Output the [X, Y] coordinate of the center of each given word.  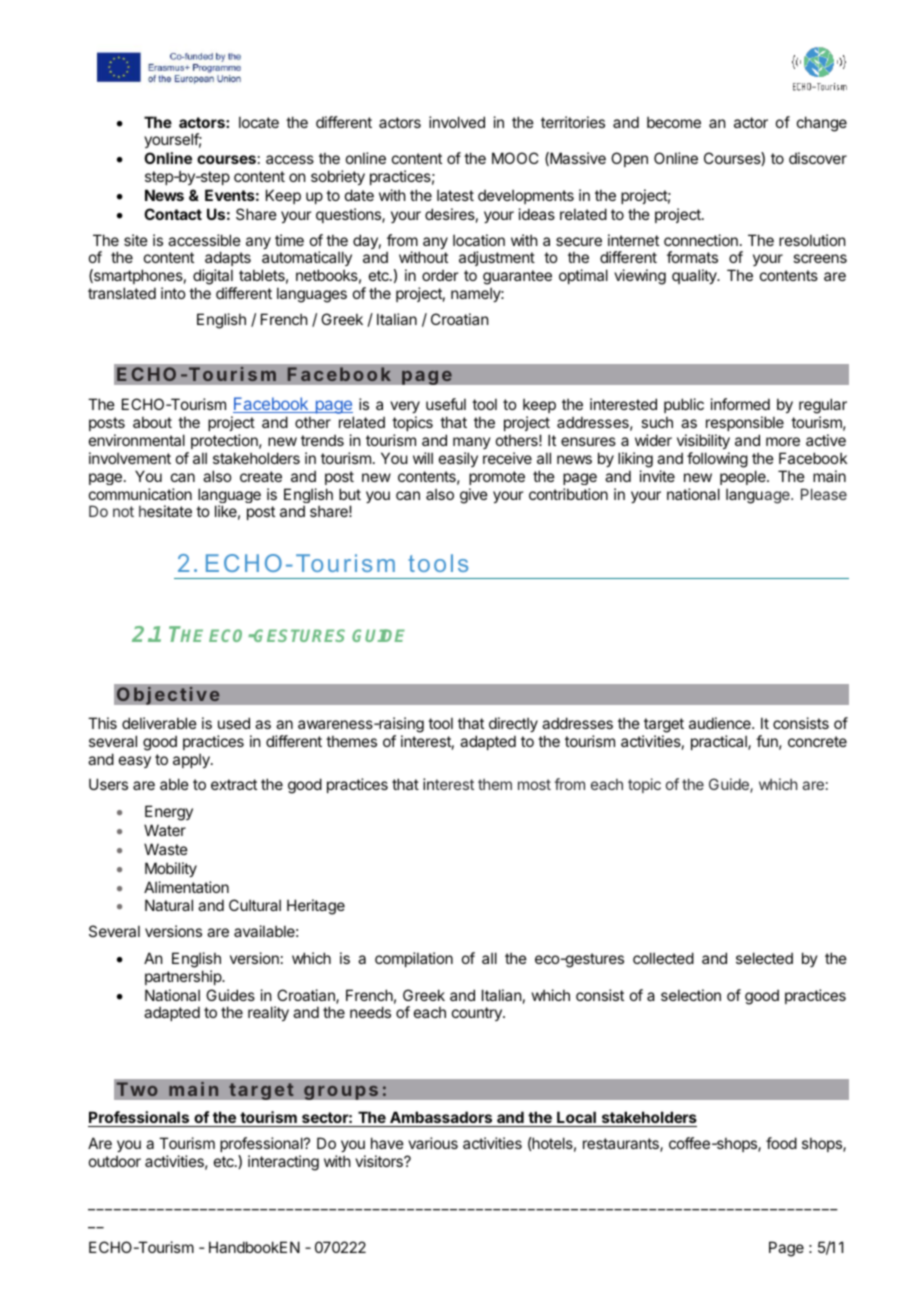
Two [137, 1089]
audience [721, 723]
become [674, 122]
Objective [168, 695]
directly [513, 724]
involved [457, 122]
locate [259, 122]
